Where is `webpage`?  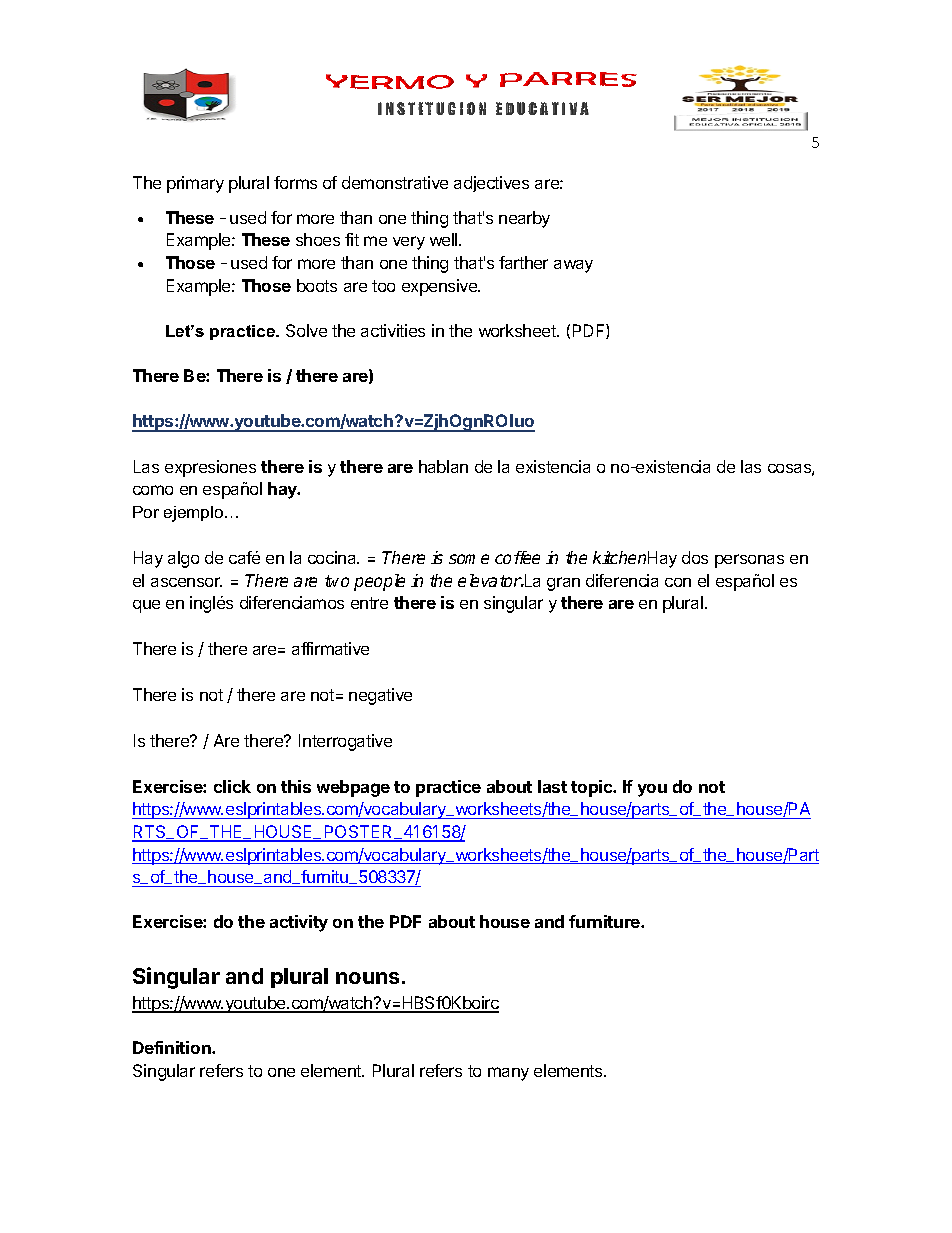 webpage is located at coordinates (353, 788).
